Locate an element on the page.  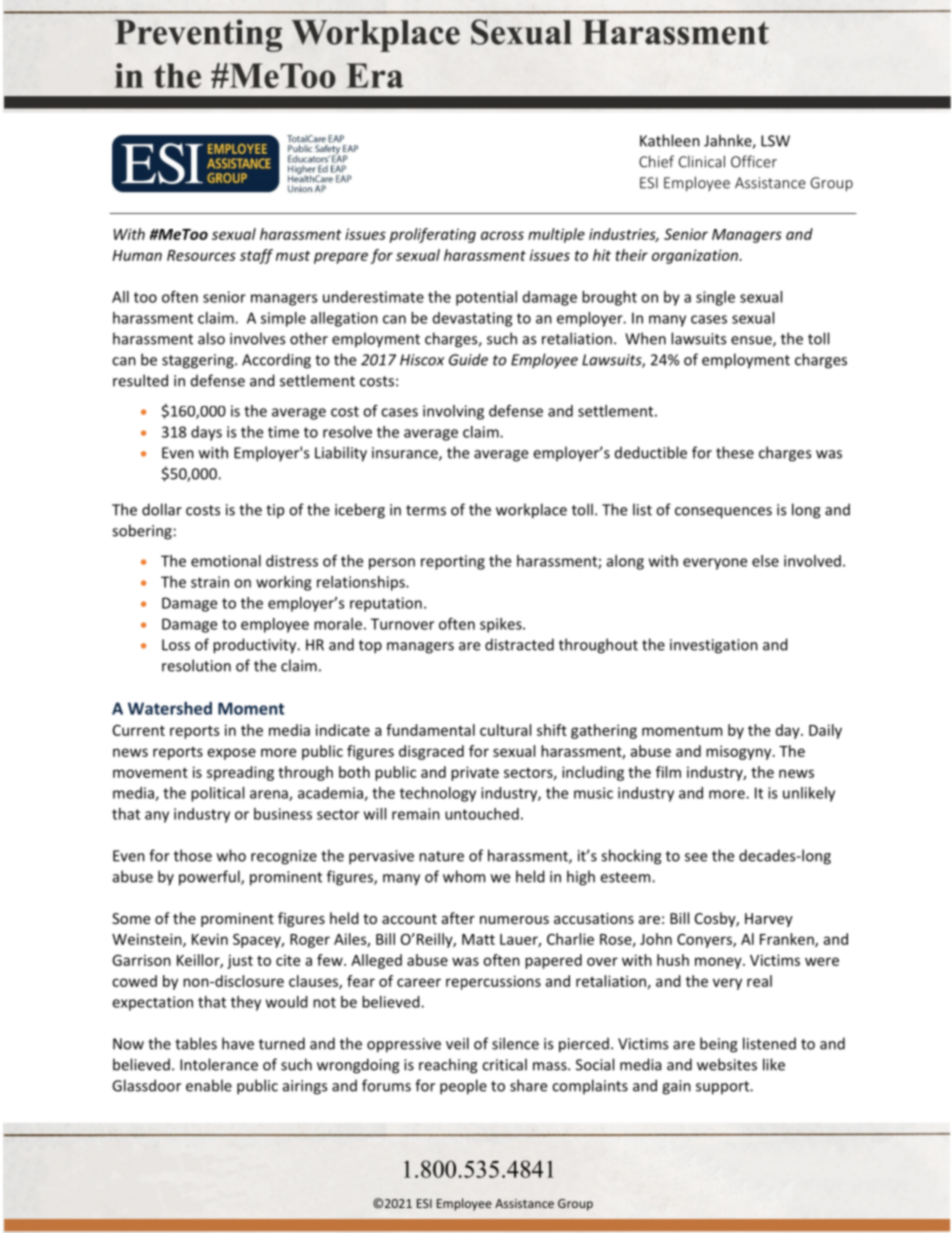
Intolerance is located at coordinates (219, 1064).
